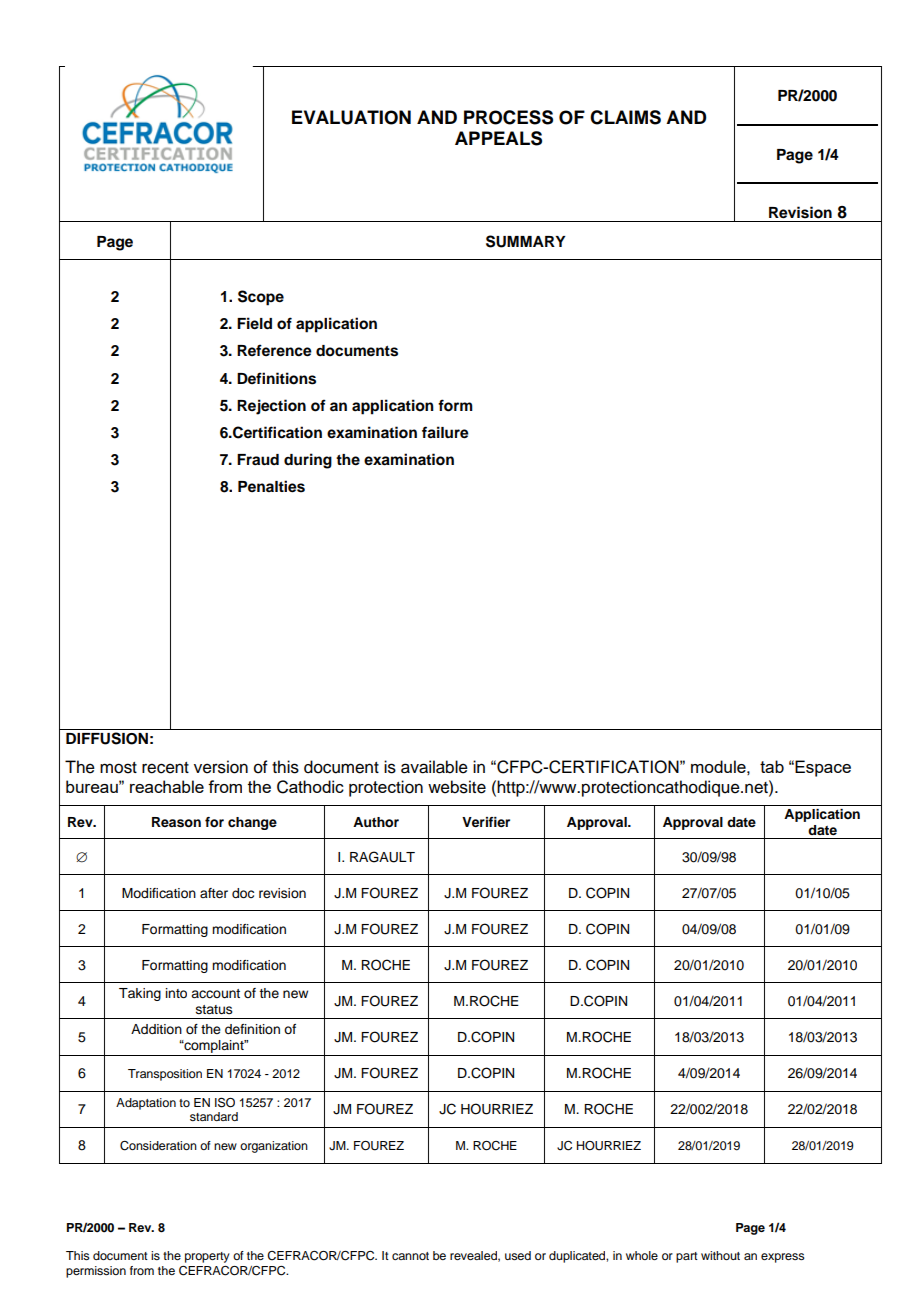 The image size is (924, 1308). What do you see at coordinates (772, 766) in the screenshot?
I see `tab` at bounding box center [772, 766].
